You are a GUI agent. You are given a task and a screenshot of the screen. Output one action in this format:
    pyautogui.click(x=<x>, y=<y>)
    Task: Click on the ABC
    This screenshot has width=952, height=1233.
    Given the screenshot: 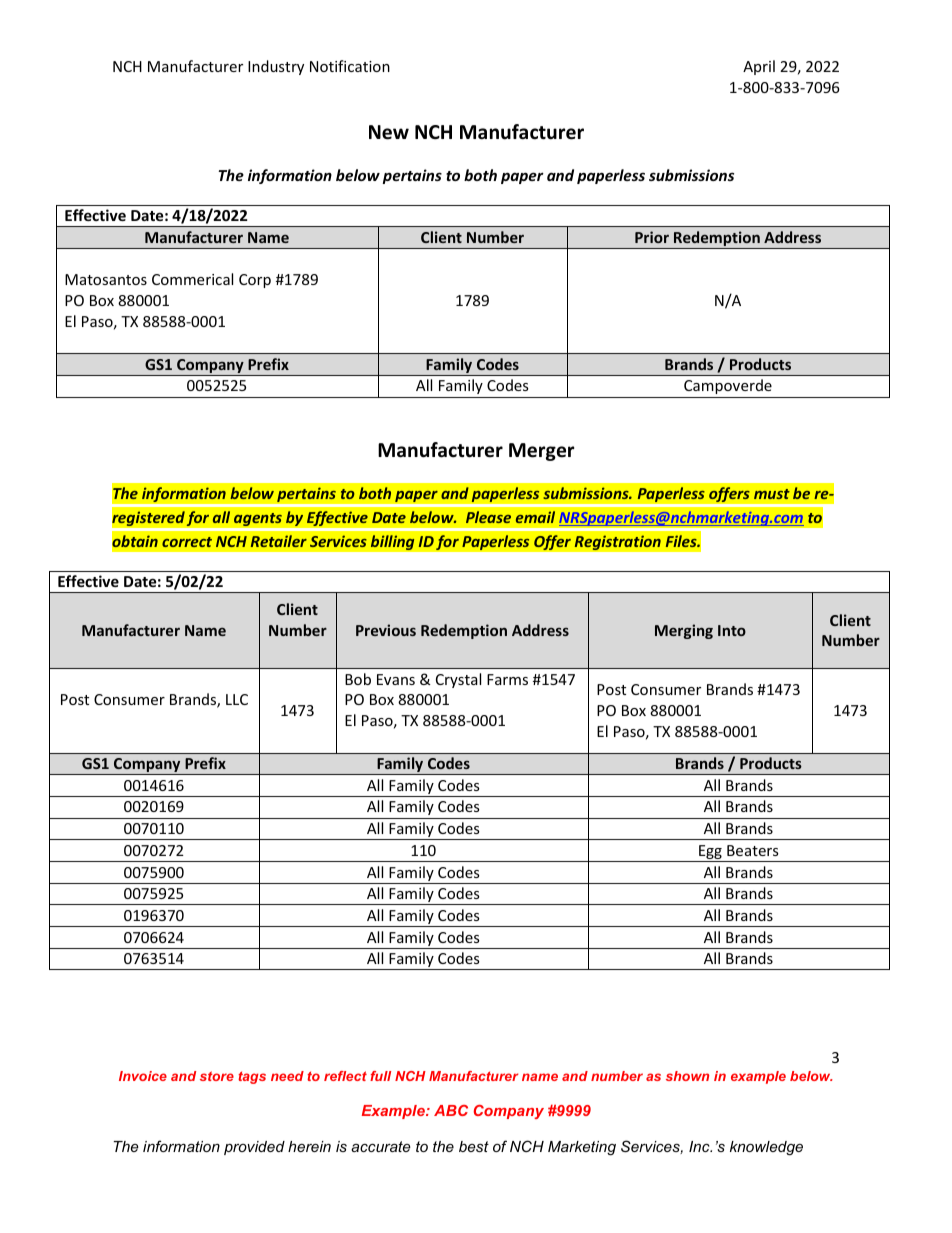 What is the action you would take?
    pyautogui.click(x=451, y=1110)
